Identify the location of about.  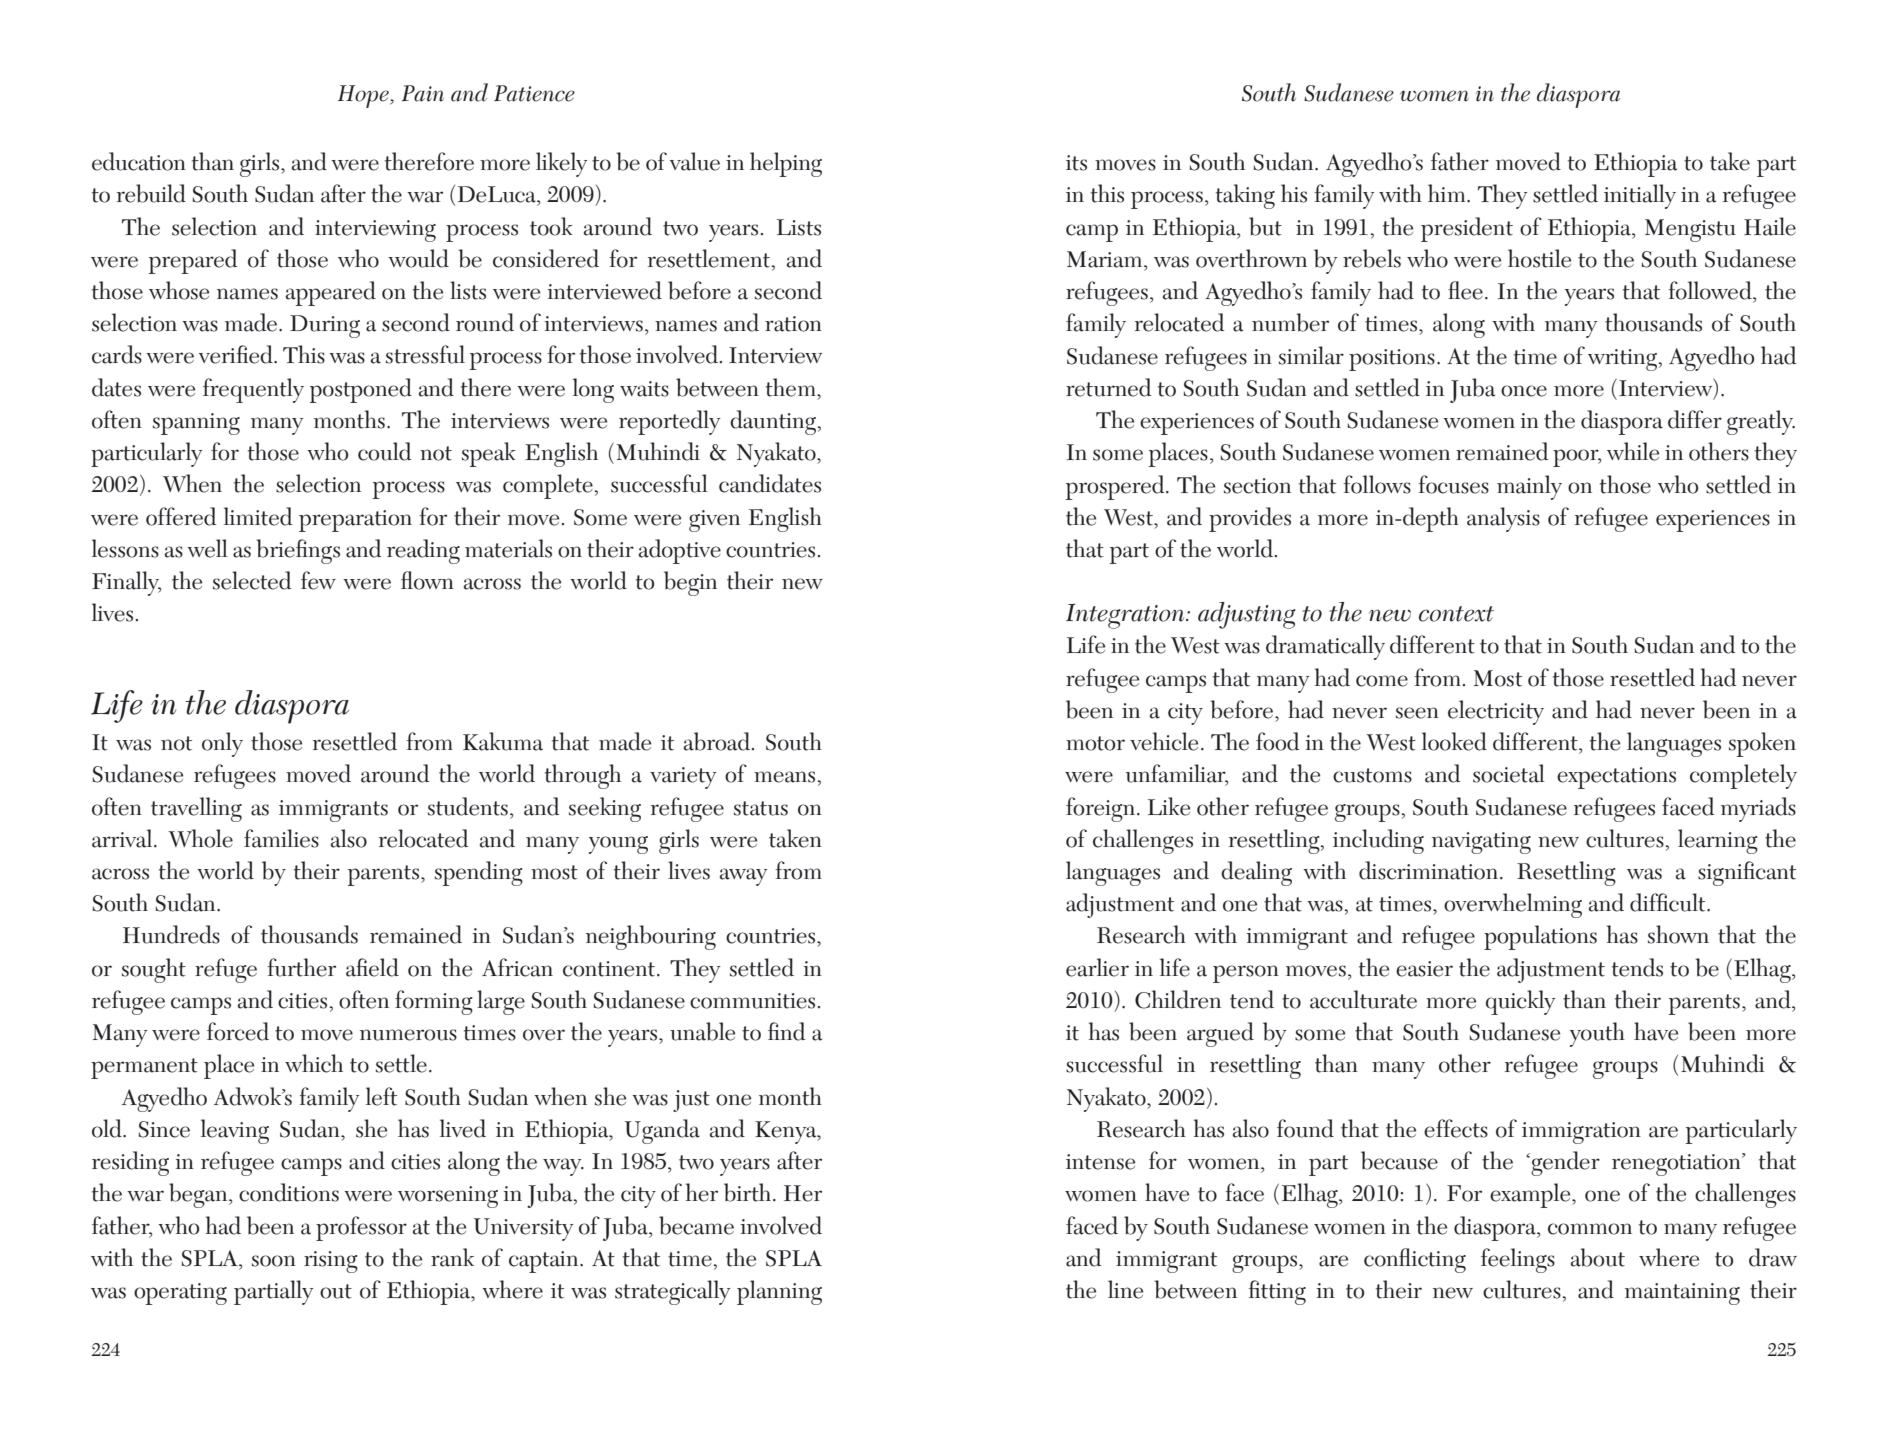
(1598, 1257).
